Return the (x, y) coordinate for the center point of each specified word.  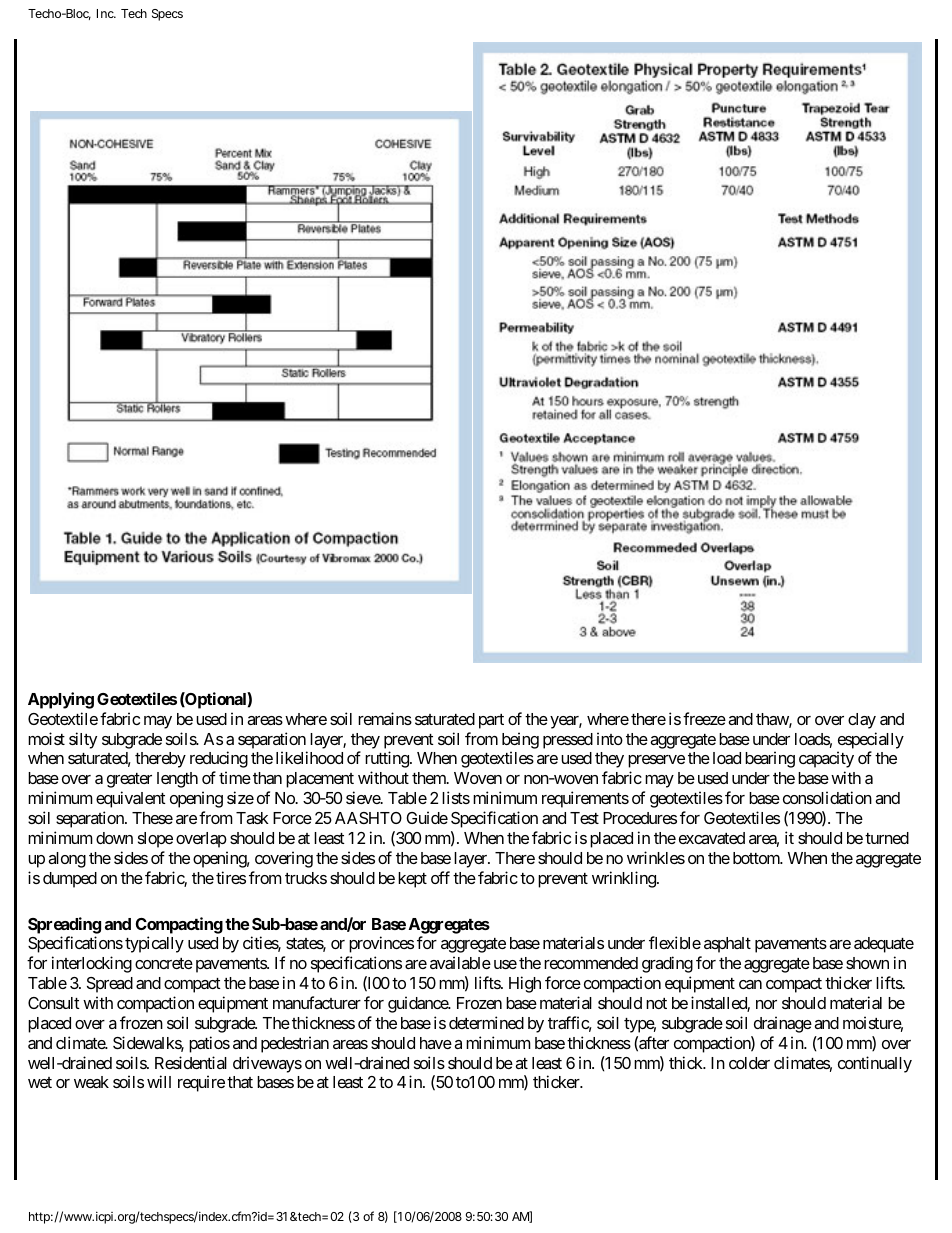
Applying (61, 700)
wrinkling (625, 879)
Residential (191, 1062)
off (440, 877)
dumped (70, 880)
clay (862, 721)
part (491, 721)
